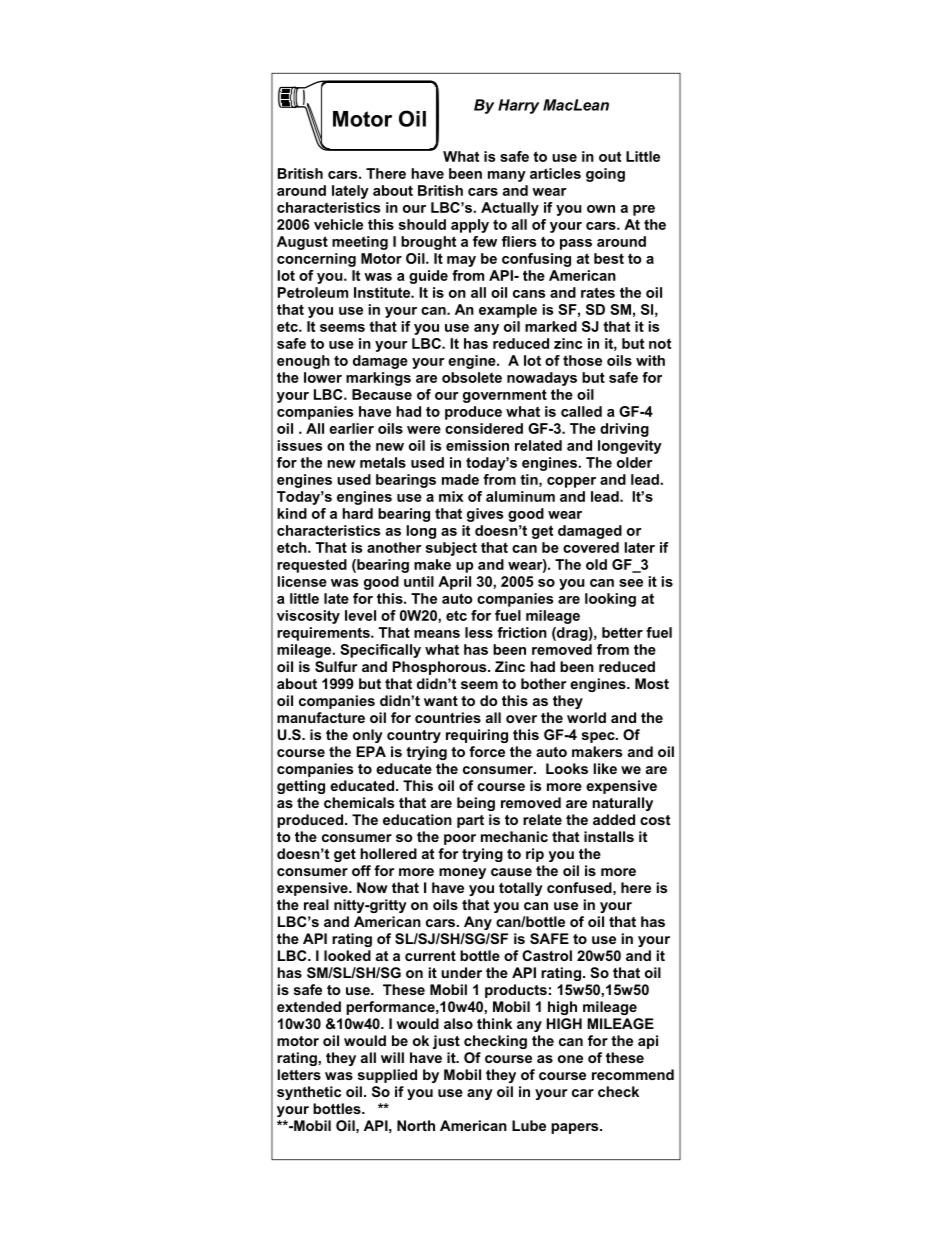 The width and height of the screenshot is (952, 1233). What do you see at coordinates (361, 870) in the screenshot?
I see `off` at bounding box center [361, 870].
